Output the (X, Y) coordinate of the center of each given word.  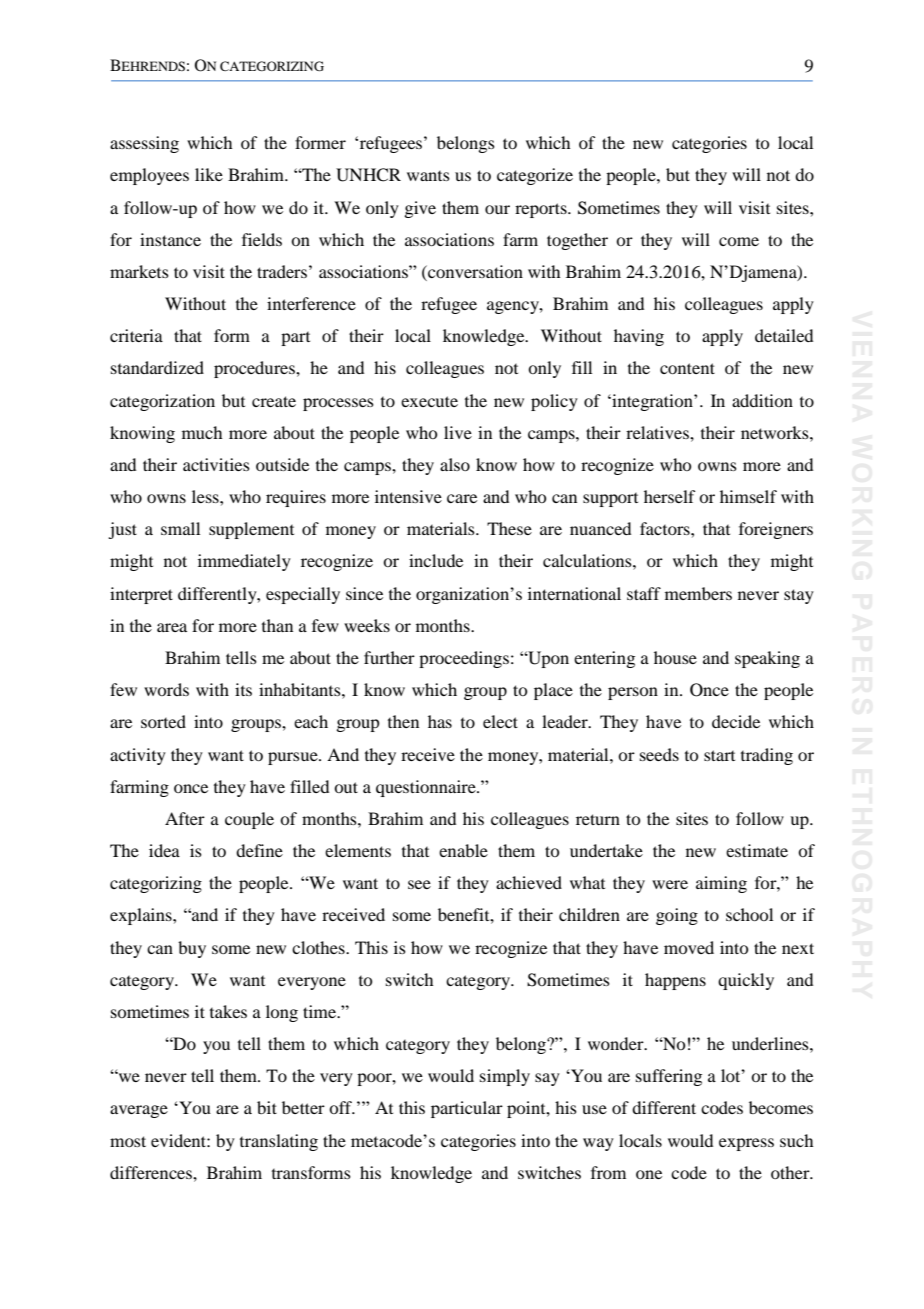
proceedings (464, 659)
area (172, 627)
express (746, 1144)
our (497, 209)
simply (505, 1077)
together (577, 241)
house (675, 657)
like (209, 174)
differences (152, 1172)
